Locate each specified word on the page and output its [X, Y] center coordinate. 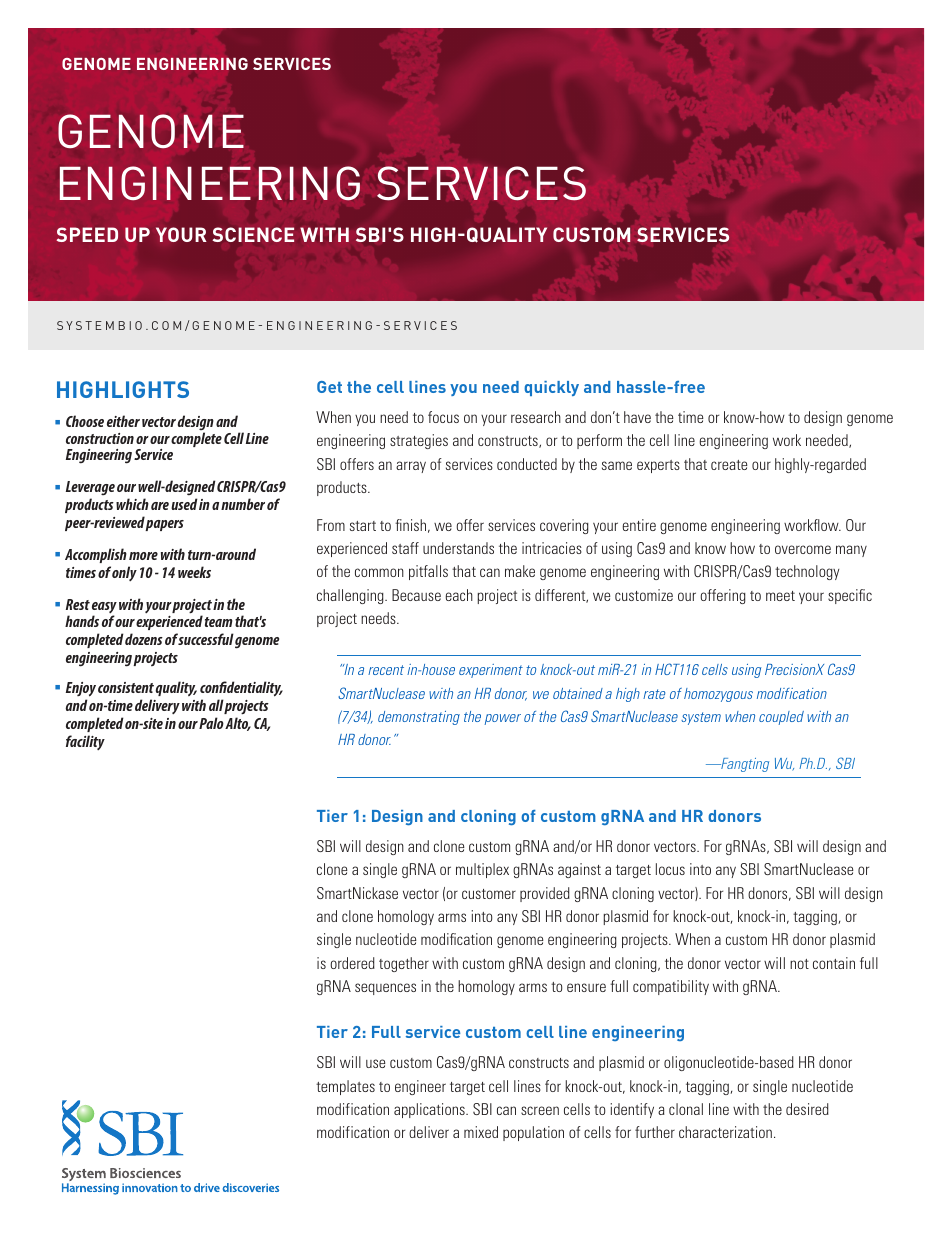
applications [430, 1110]
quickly [551, 388]
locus [670, 869]
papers [164, 525]
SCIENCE [253, 234]
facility [85, 742]
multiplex [482, 870]
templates [345, 1087]
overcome [803, 549]
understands [458, 548]
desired [807, 1109]
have [637, 417]
